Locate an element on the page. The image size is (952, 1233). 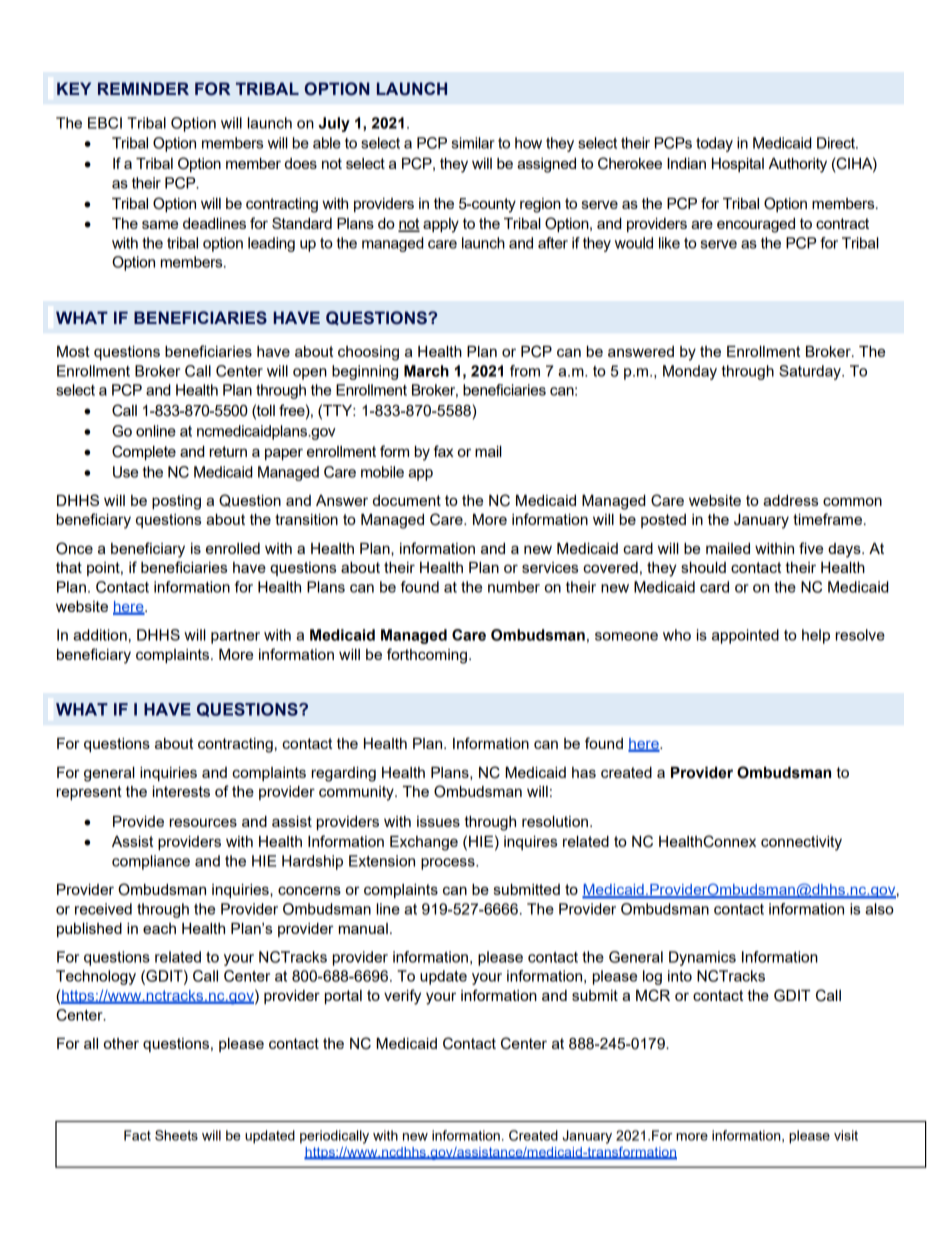
Sheets is located at coordinates (176, 1135).
